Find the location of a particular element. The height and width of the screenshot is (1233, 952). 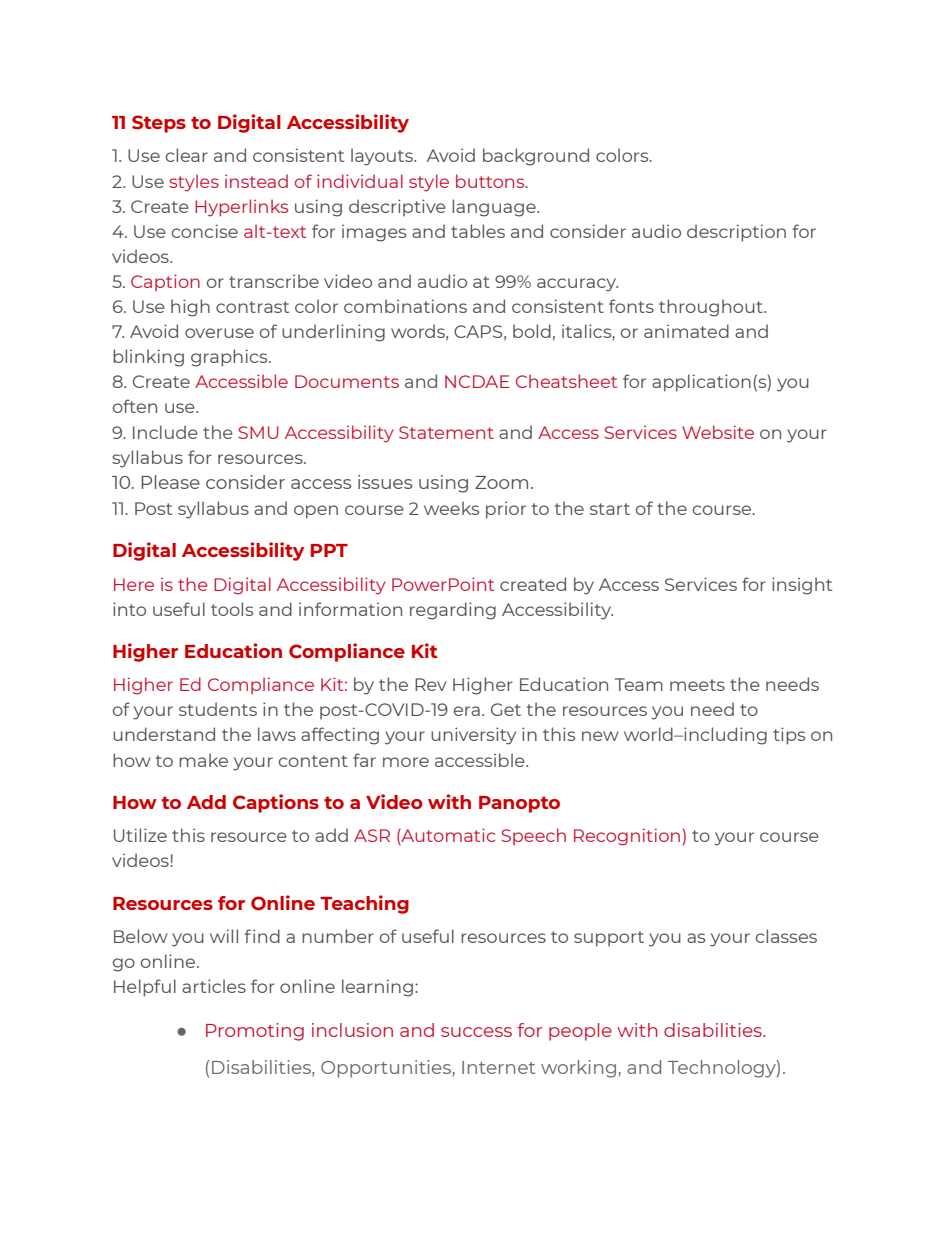

success is located at coordinates (476, 1032).
